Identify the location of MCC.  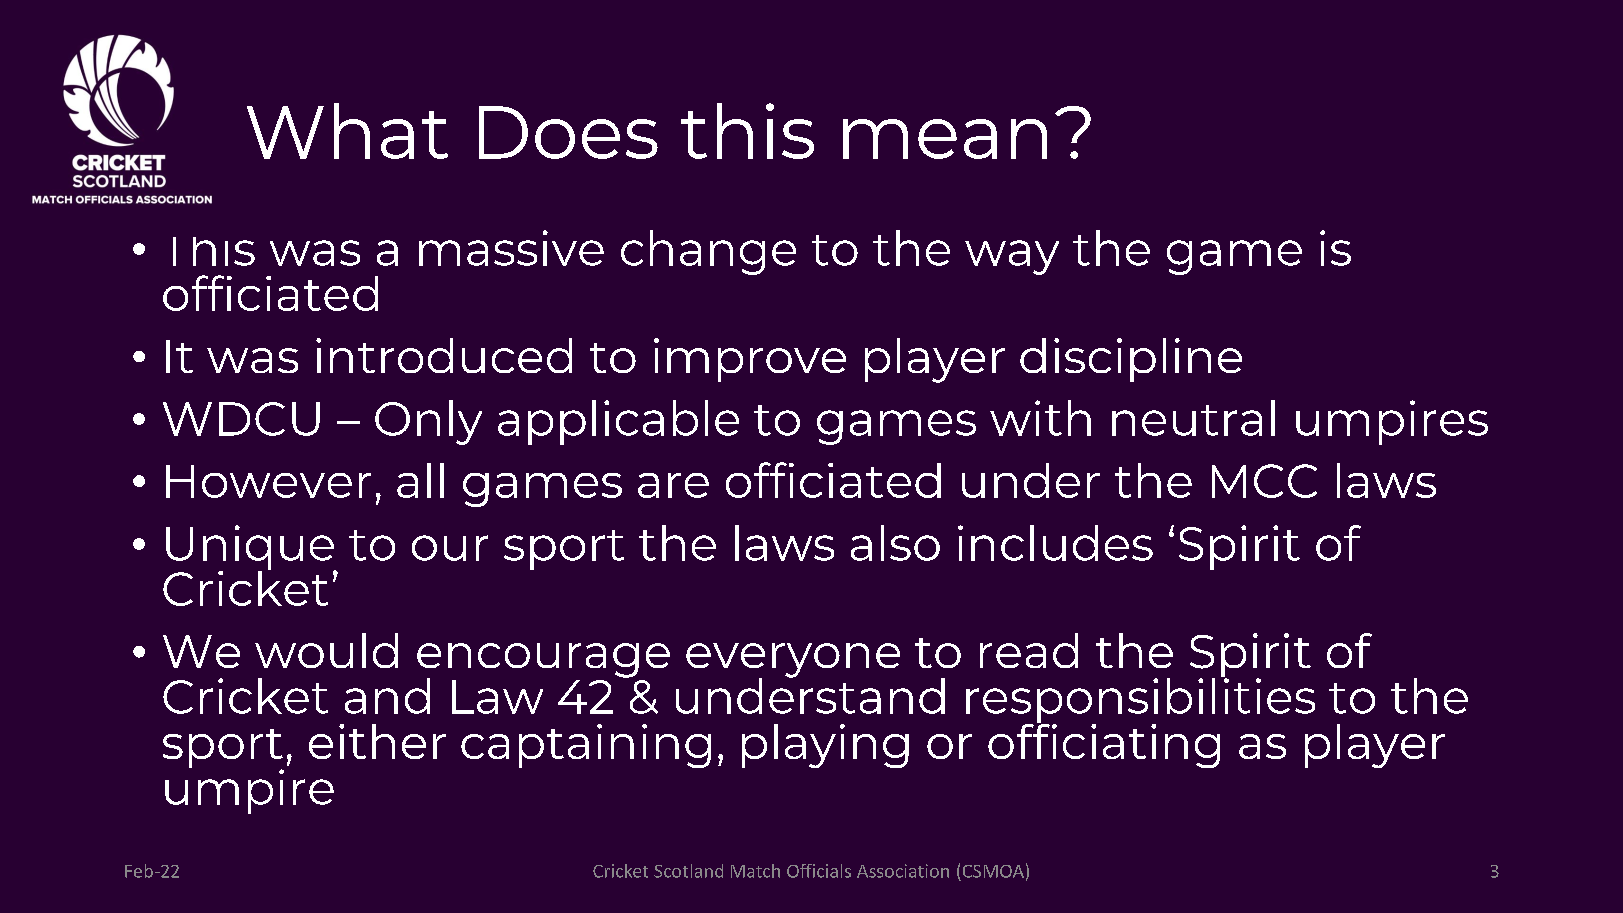
(1264, 481).
